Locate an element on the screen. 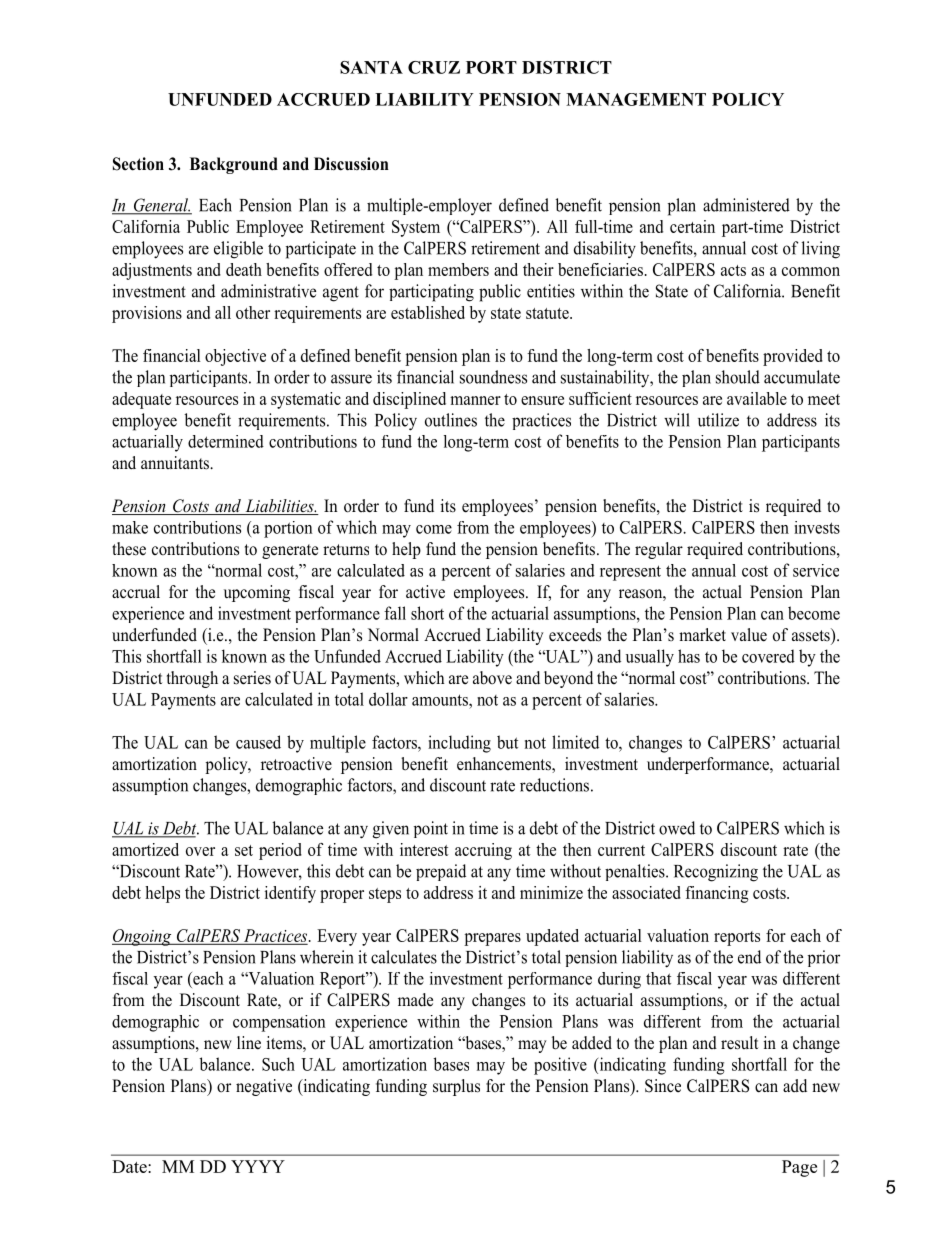 This screenshot has width=952, height=1233. CRUZ is located at coordinates (434, 67).
